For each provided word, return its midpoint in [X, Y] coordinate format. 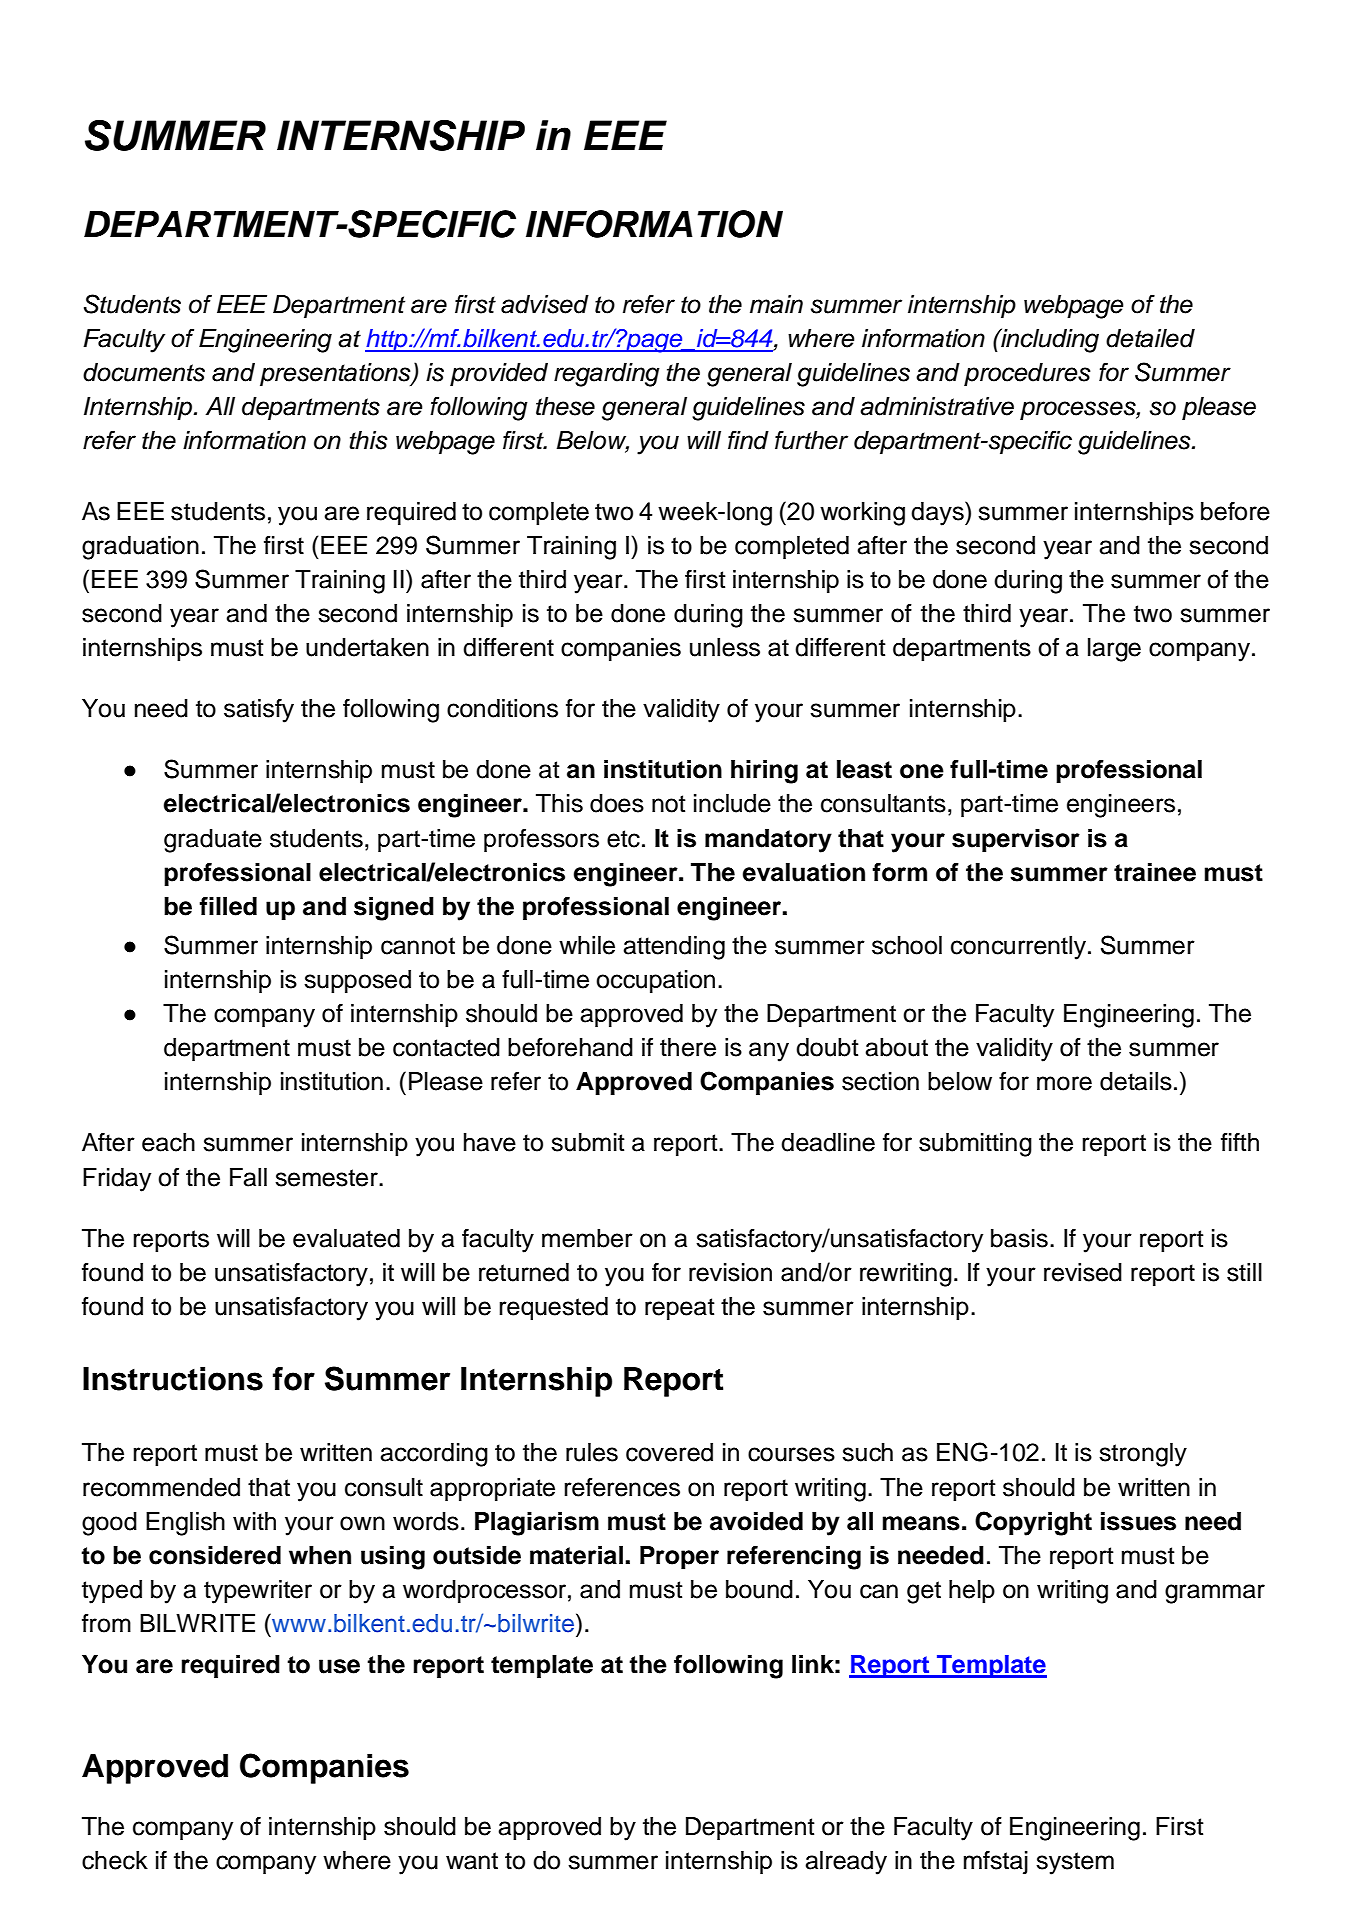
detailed [1150, 338]
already [846, 1863]
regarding [607, 375]
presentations [336, 375]
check [115, 1860]
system [1075, 1863]
